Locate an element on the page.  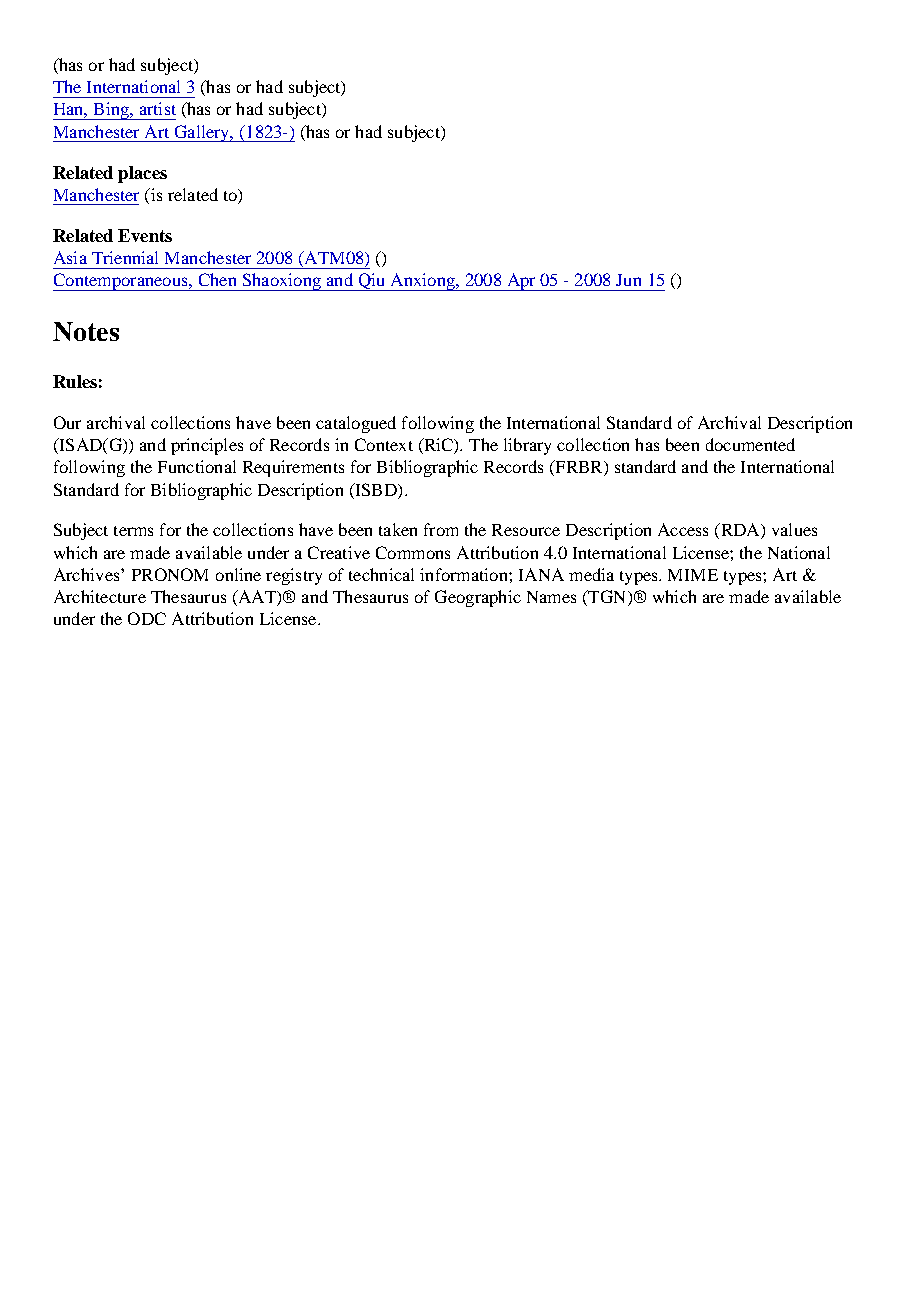
principles is located at coordinates (207, 446).
